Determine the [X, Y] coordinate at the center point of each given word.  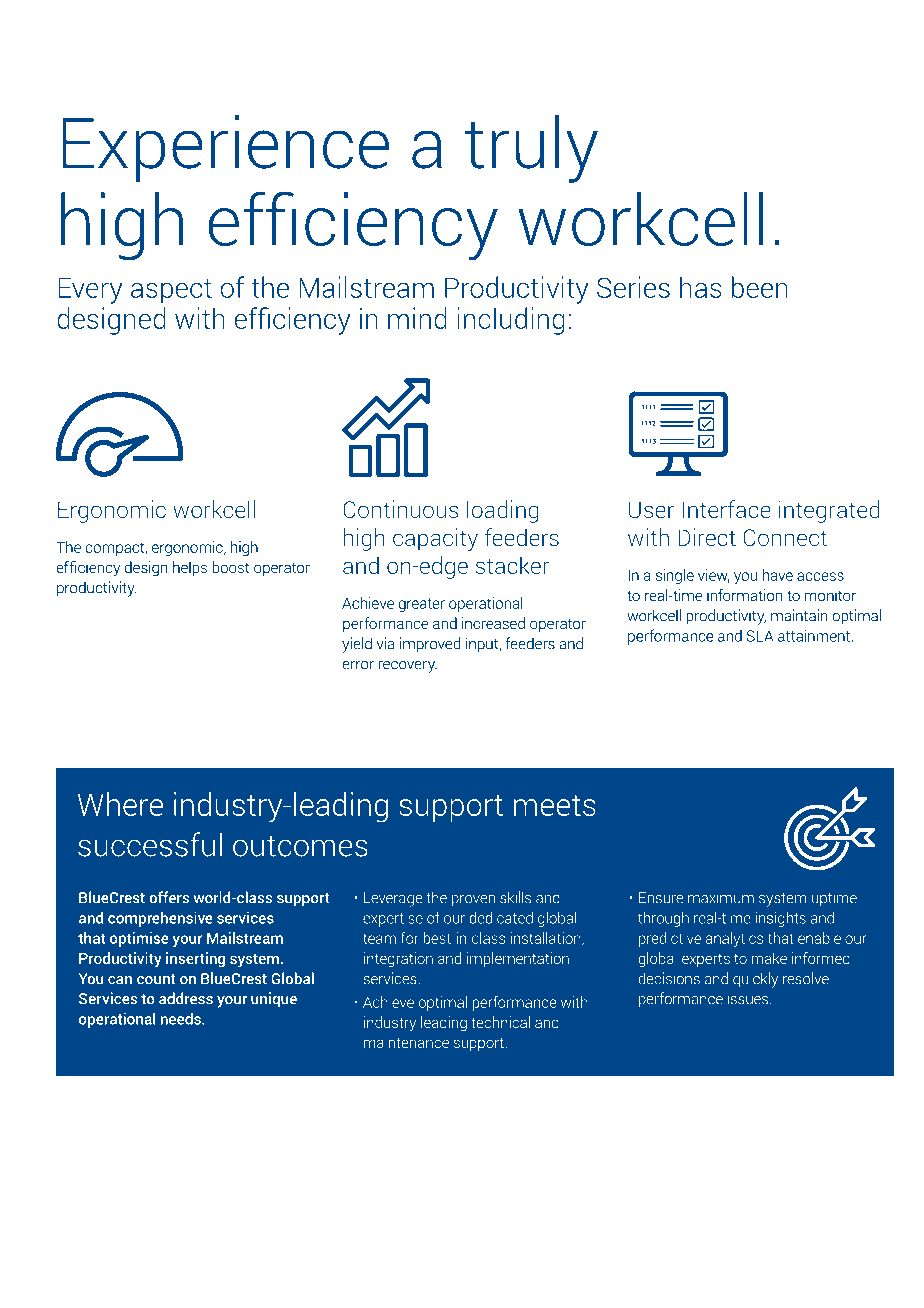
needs [181, 1018]
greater [422, 605]
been [760, 287]
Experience [225, 148]
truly [531, 149]
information [745, 595]
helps [190, 568]
